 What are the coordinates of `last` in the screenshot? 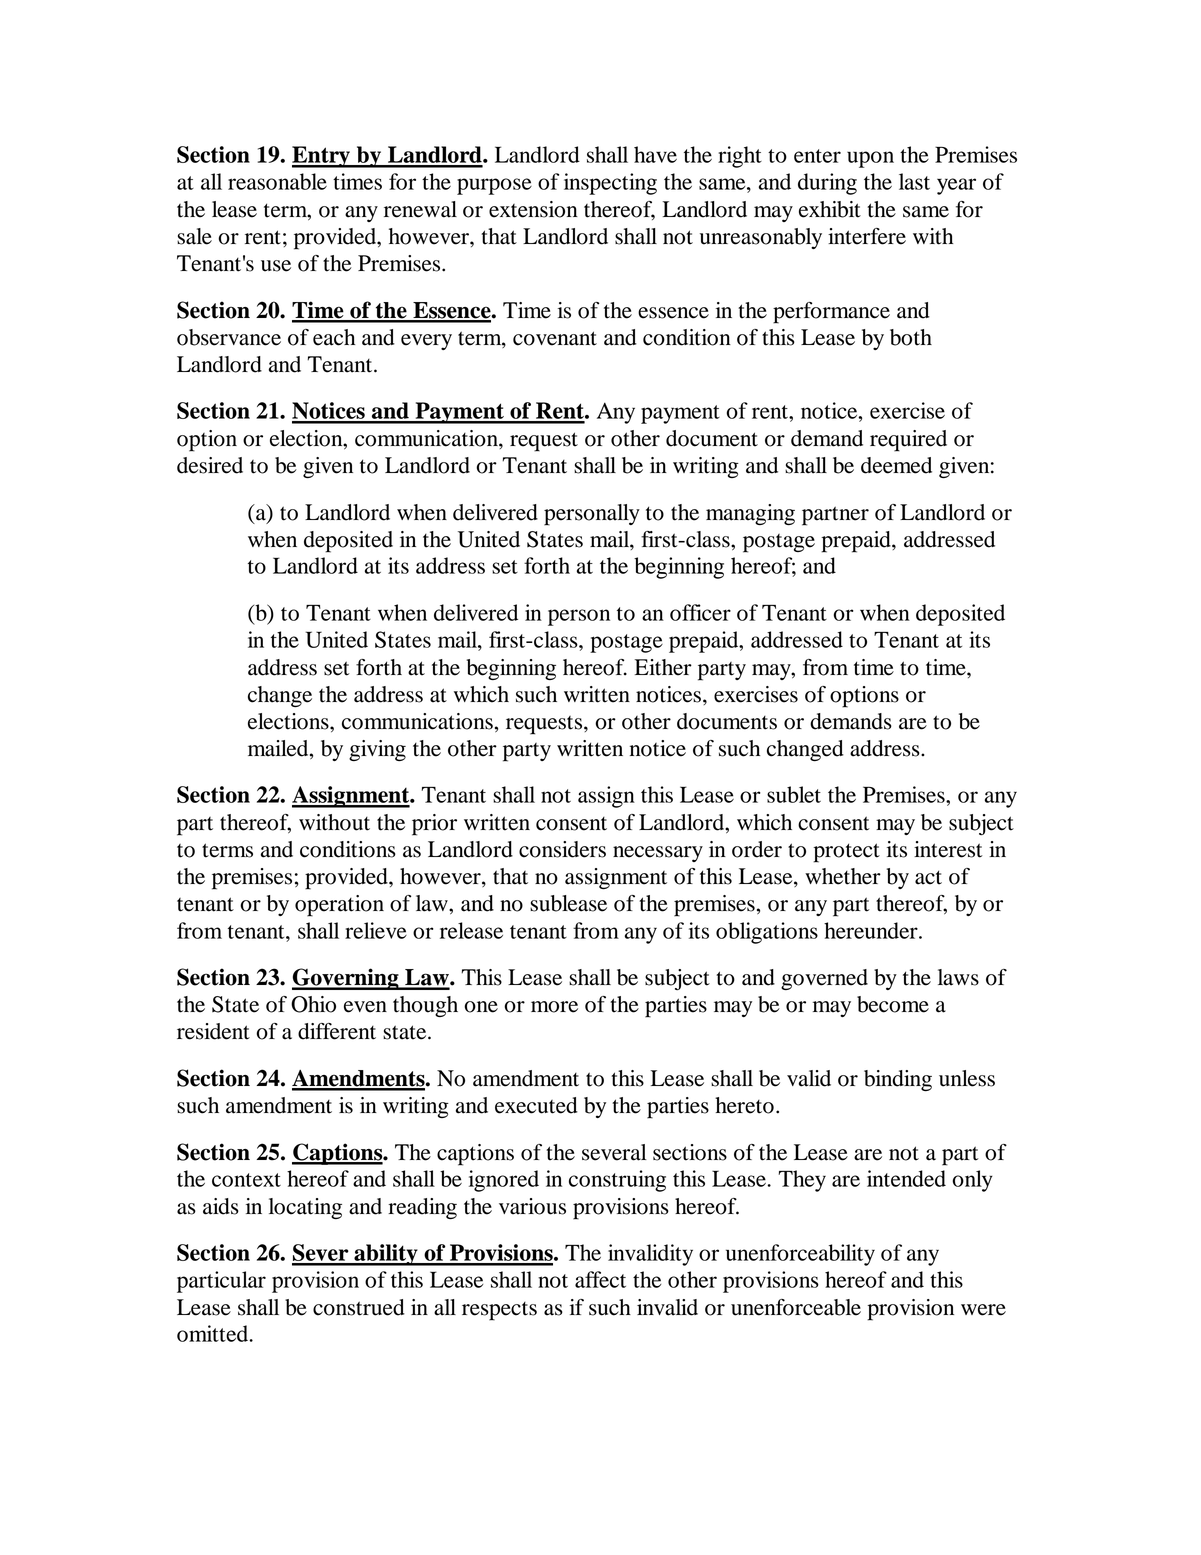 It's located at (914, 181).
